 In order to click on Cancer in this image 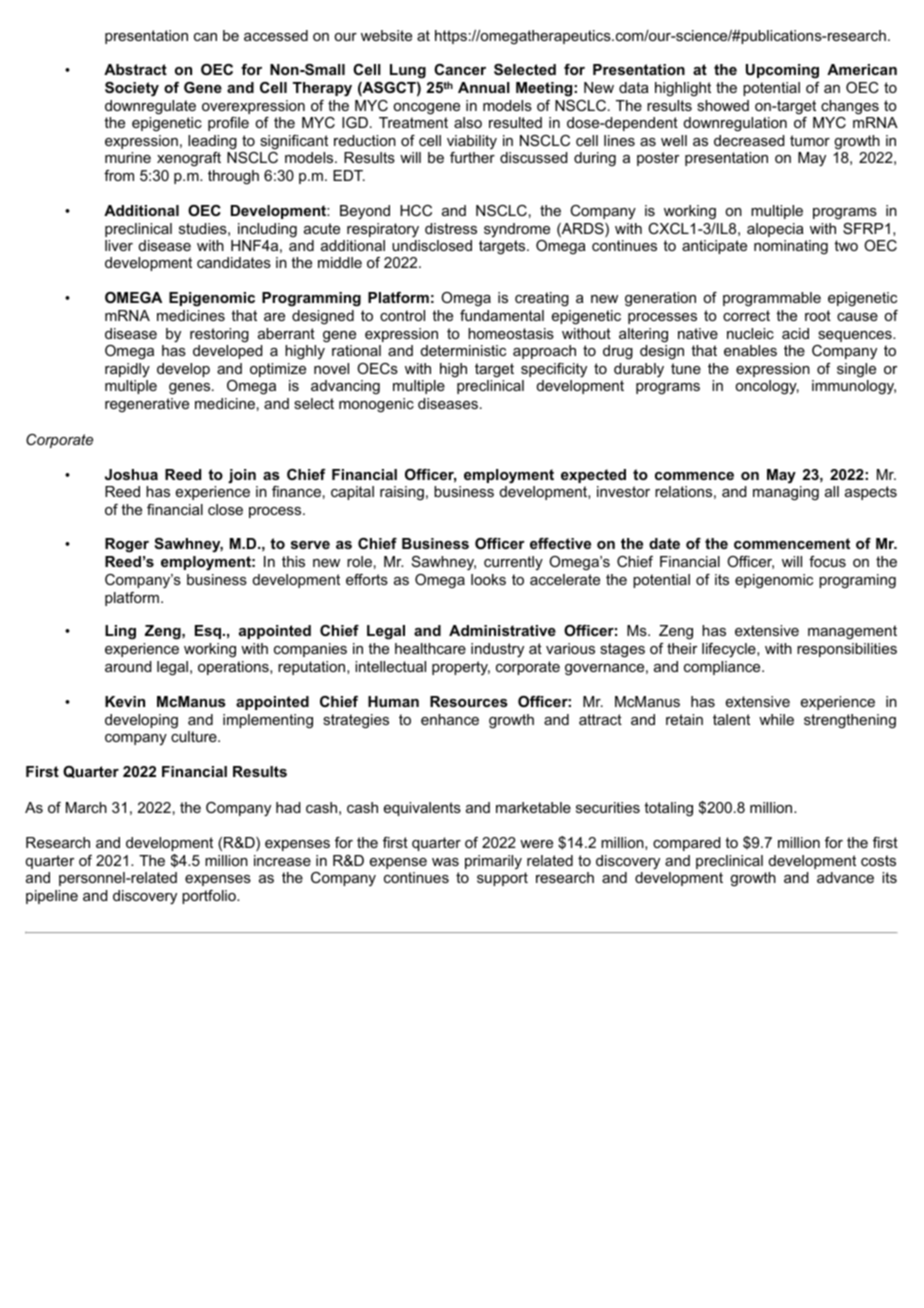, I will do `click(460, 69)`.
